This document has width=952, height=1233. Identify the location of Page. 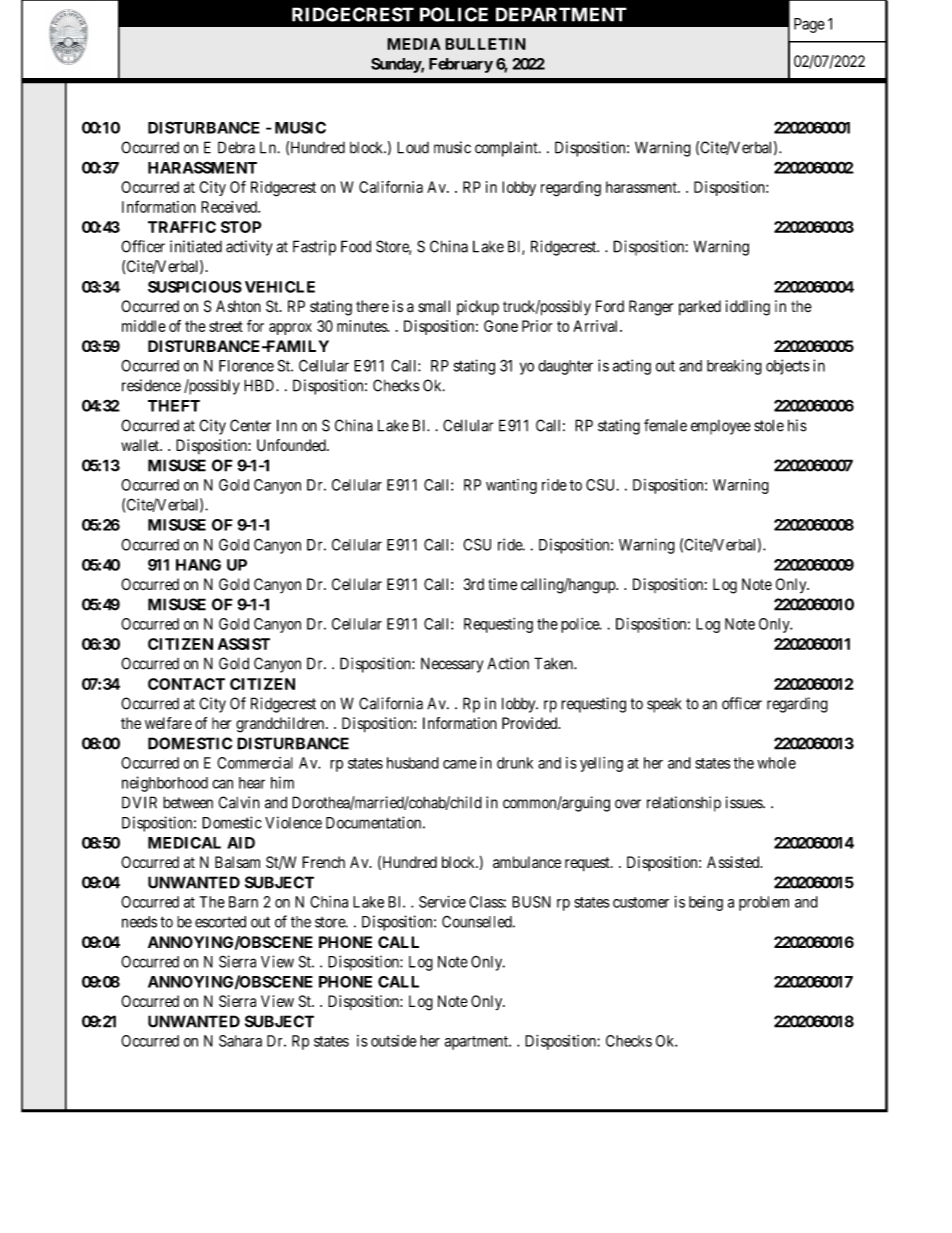
(809, 25).
